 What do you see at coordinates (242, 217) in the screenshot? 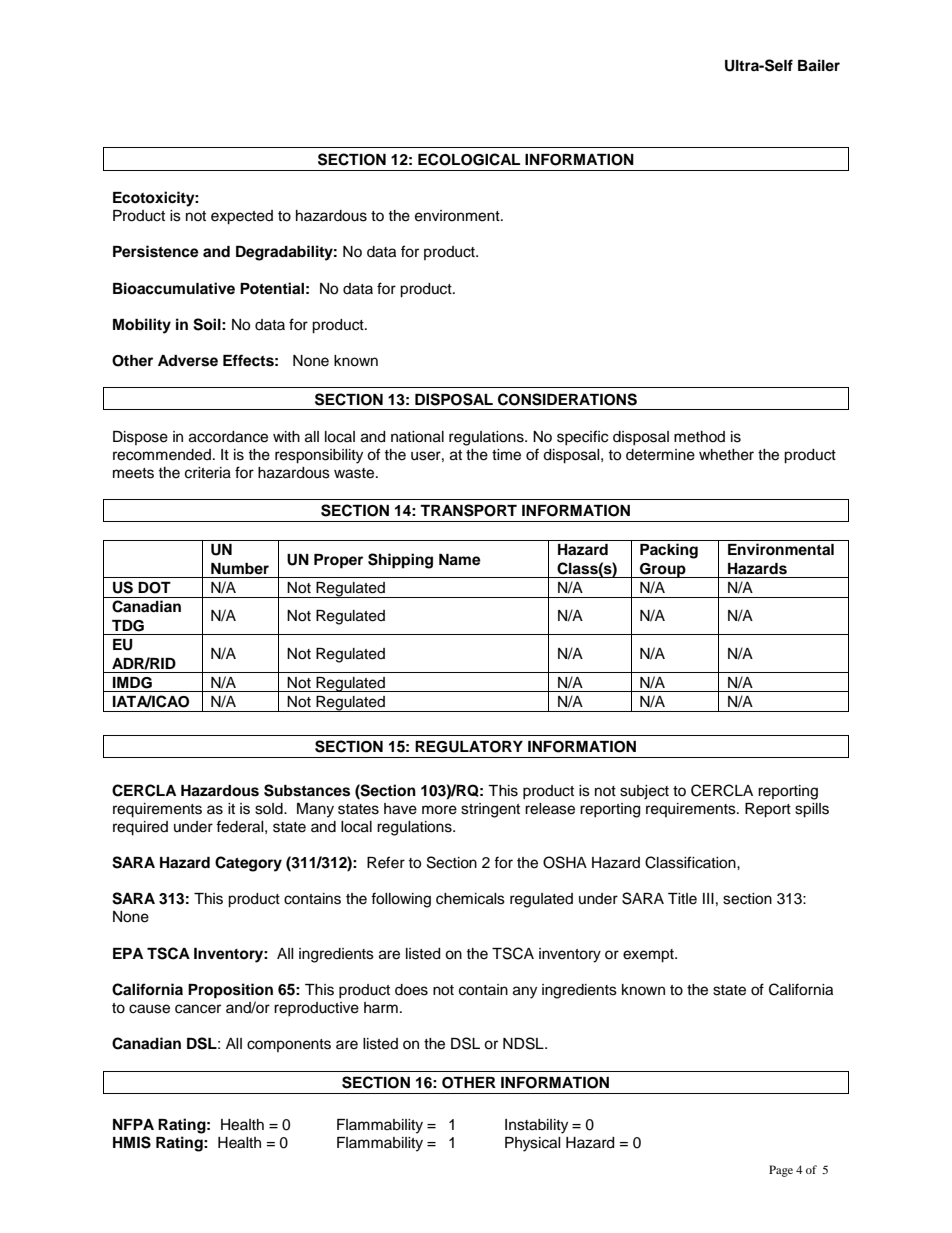
I see `expected` at bounding box center [242, 217].
